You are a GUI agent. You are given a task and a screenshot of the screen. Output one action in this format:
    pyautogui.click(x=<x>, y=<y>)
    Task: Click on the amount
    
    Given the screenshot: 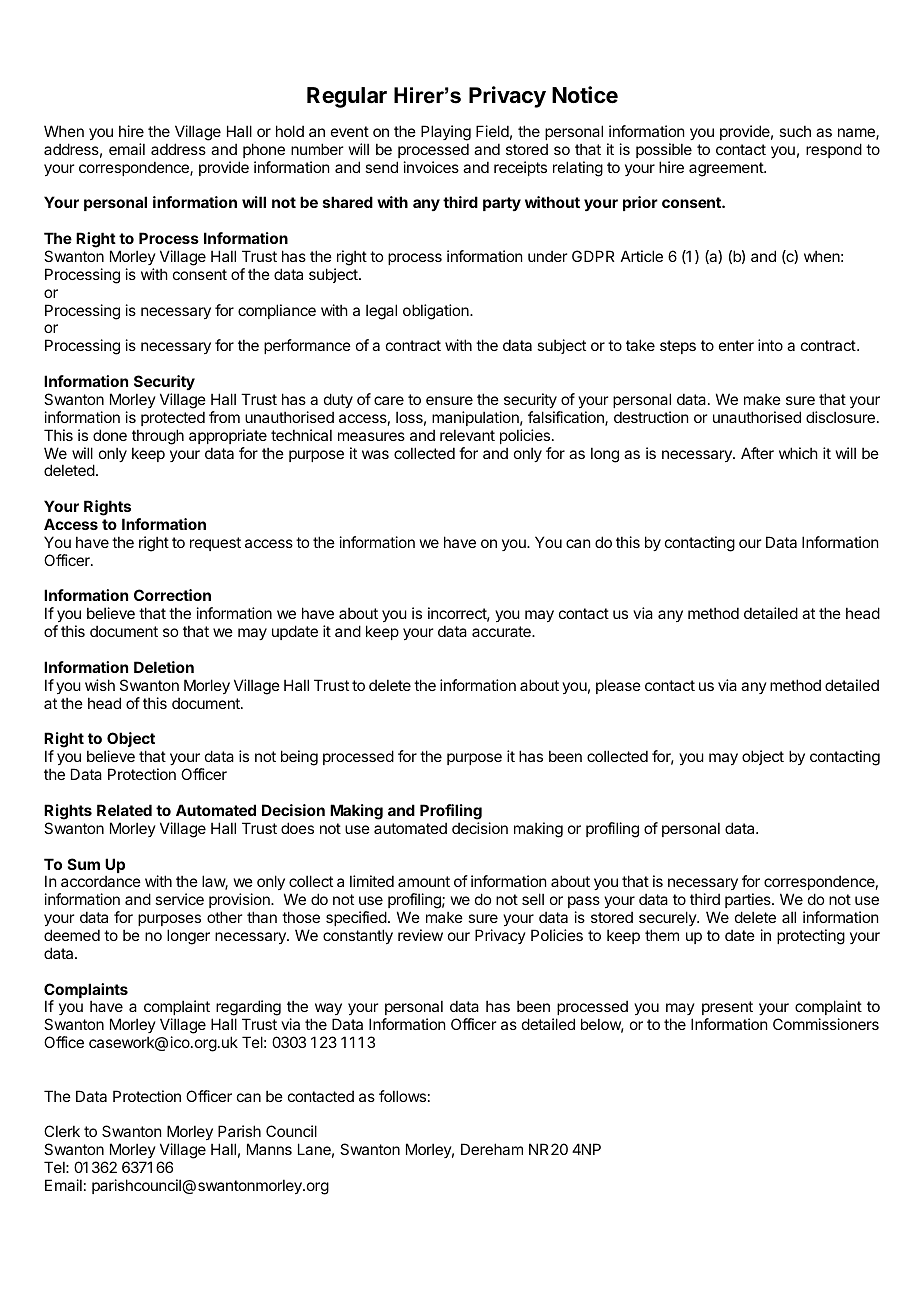 What is the action you would take?
    pyautogui.click(x=424, y=881)
